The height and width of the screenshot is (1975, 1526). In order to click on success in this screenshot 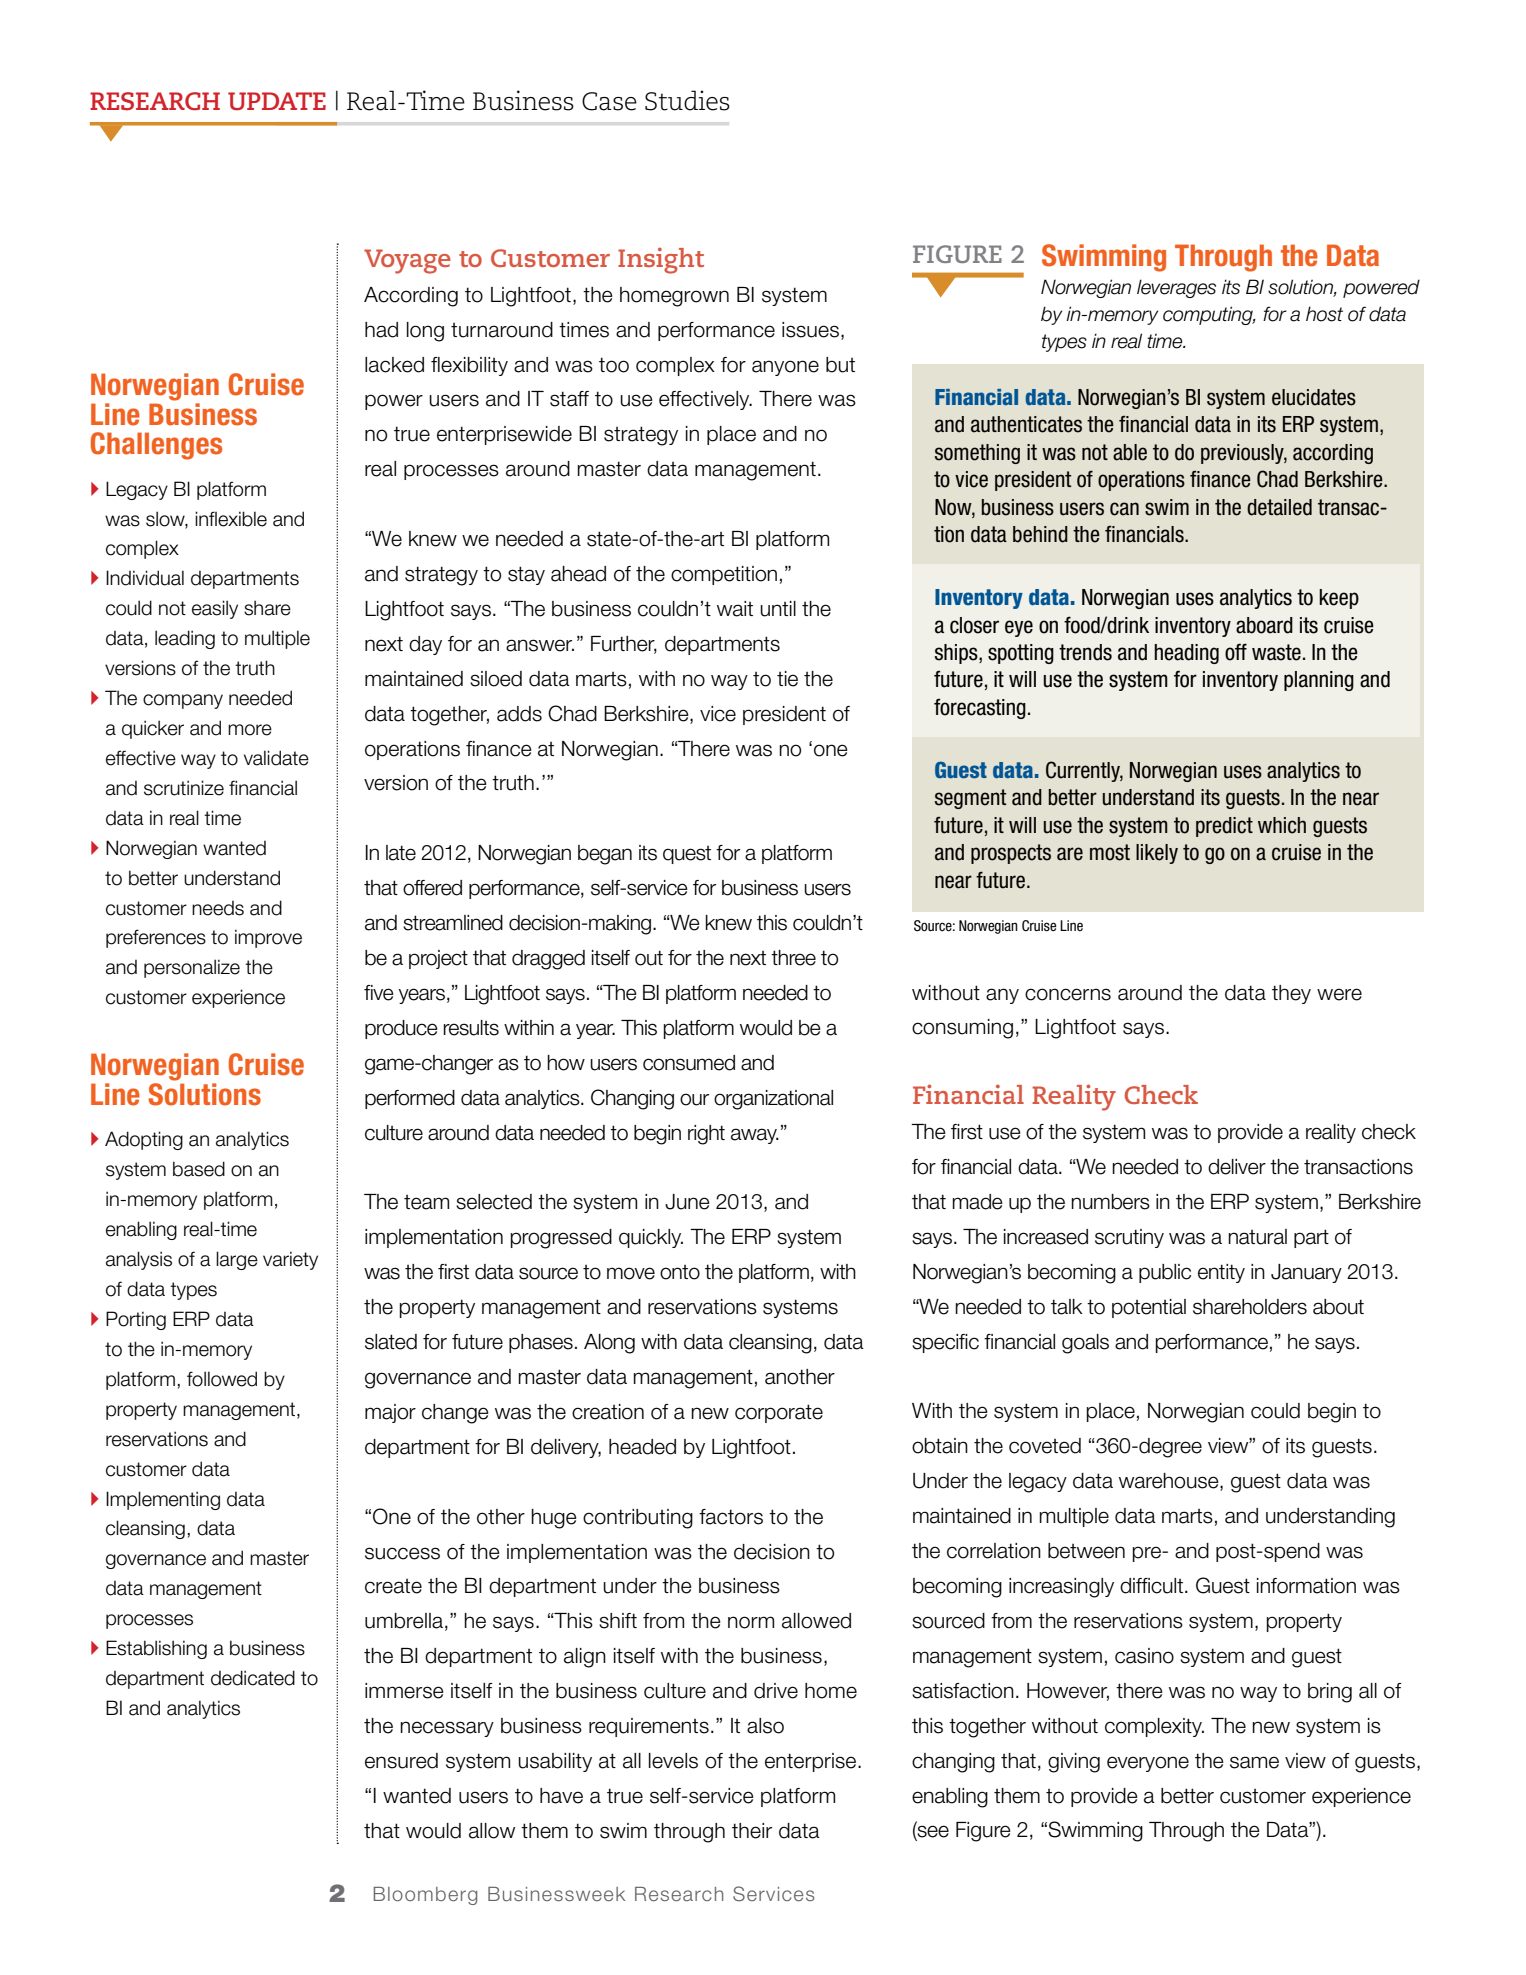, I will do `click(402, 1553)`.
